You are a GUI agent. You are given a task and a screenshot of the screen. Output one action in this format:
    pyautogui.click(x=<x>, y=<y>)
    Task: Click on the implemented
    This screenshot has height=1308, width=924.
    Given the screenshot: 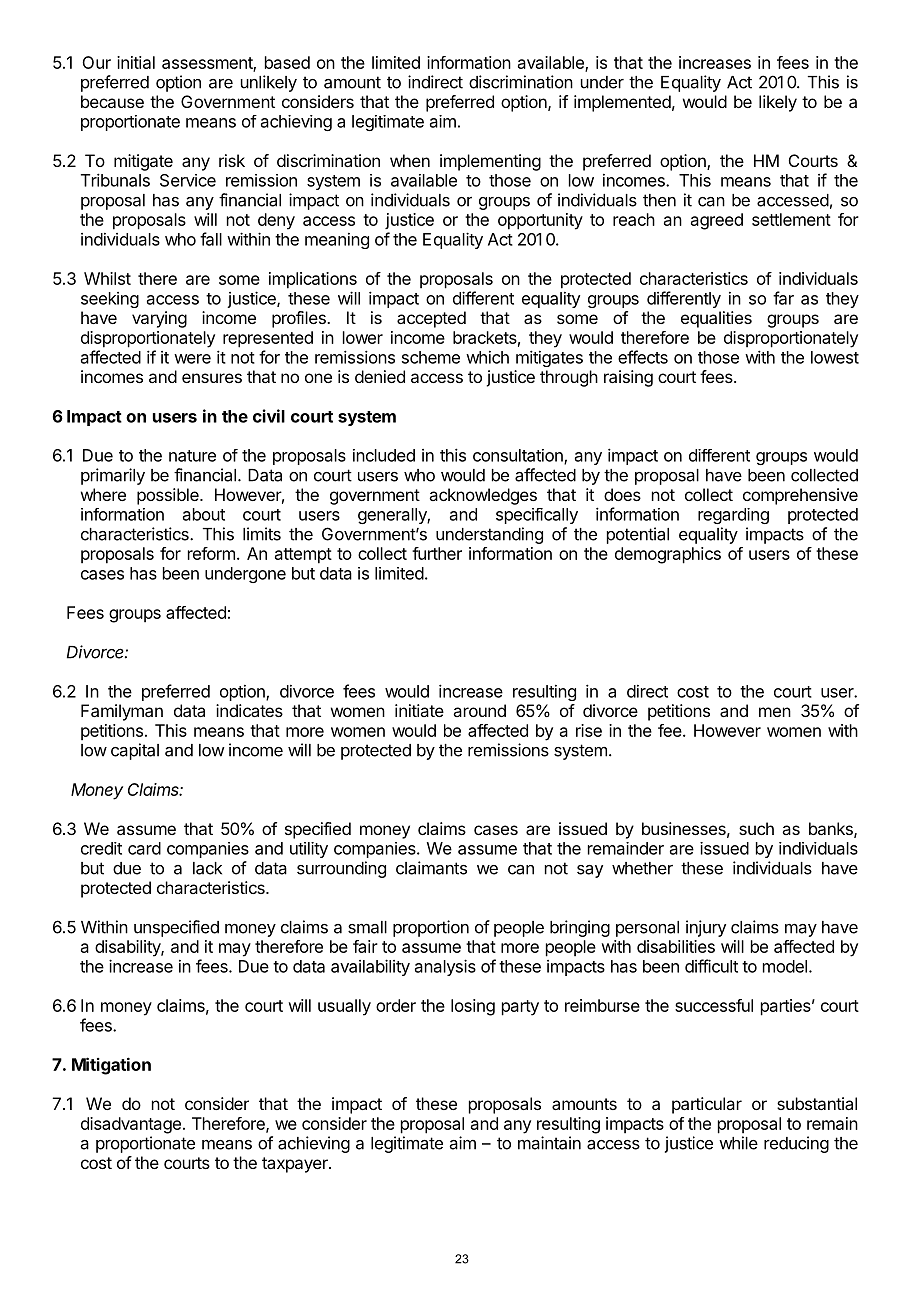 What is the action you would take?
    pyautogui.click(x=622, y=103)
